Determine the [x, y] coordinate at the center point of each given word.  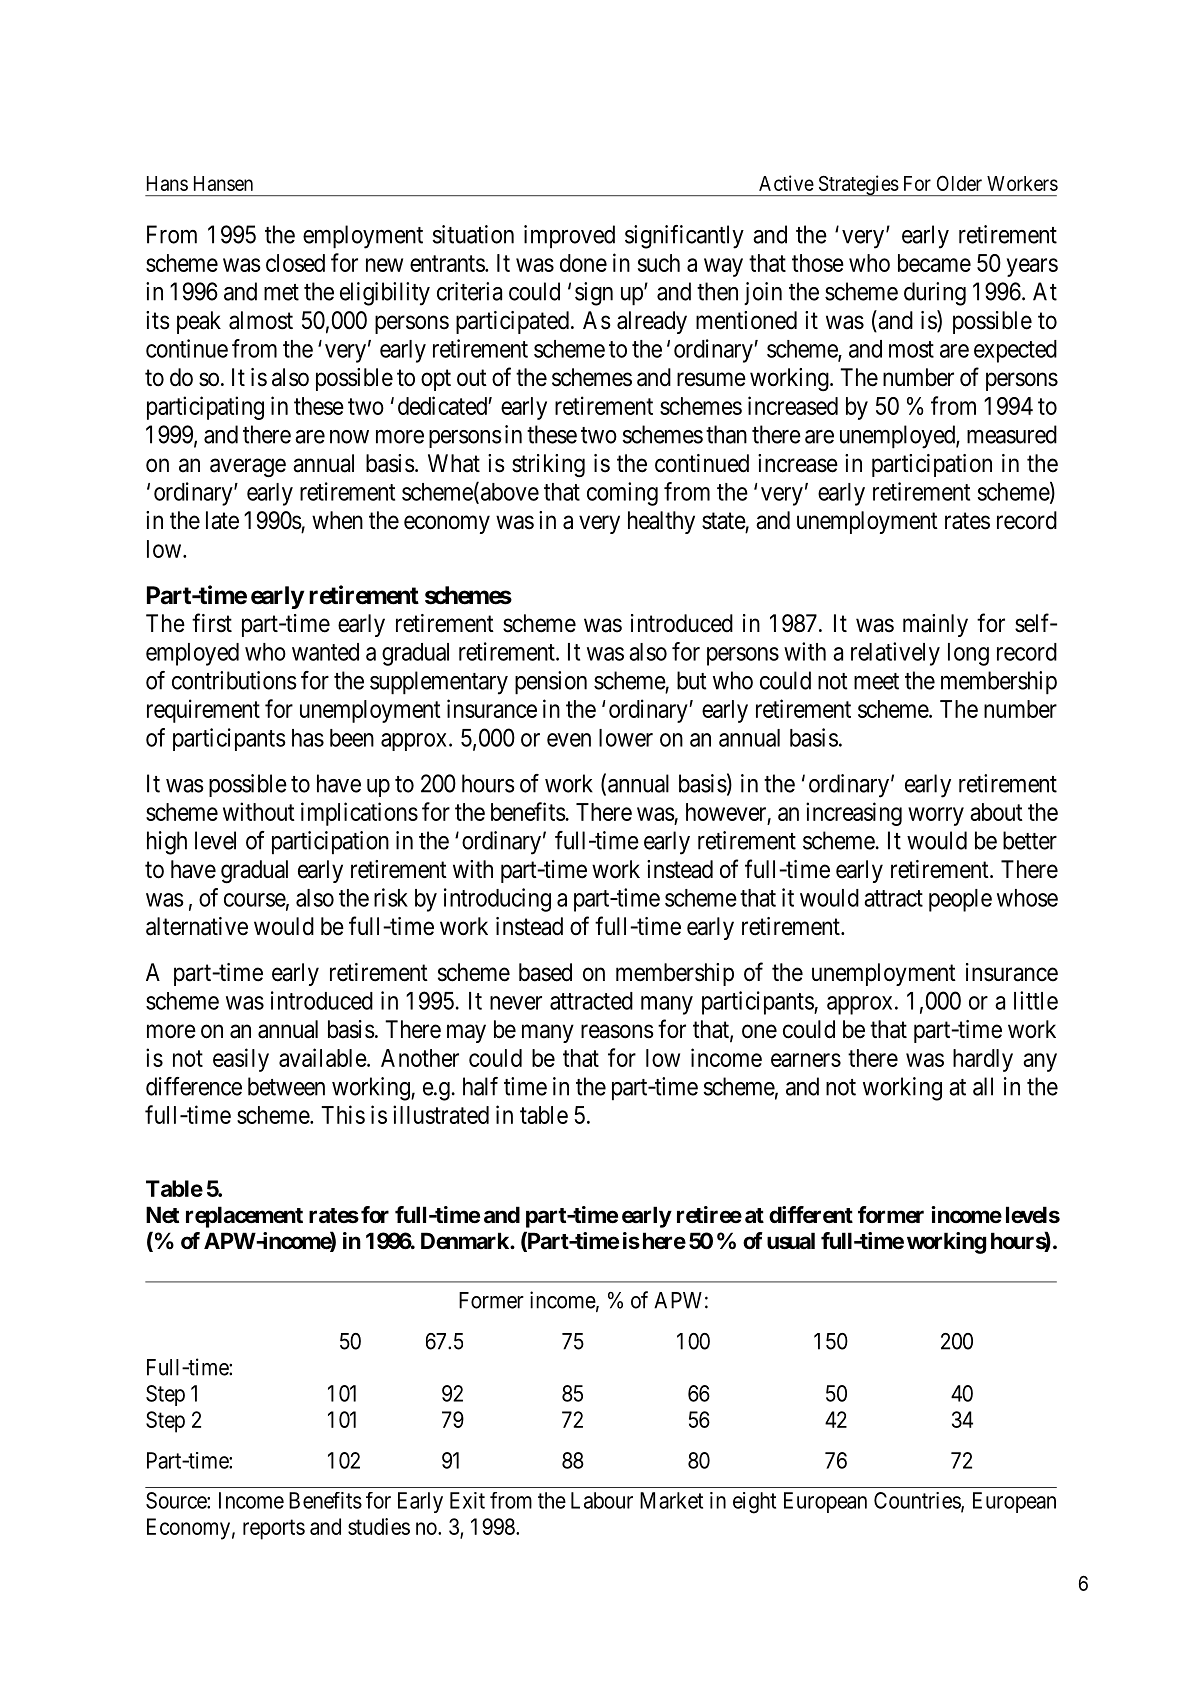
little [1036, 1000]
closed [295, 263]
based [545, 972]
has [308, 738]
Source [177, 1500]
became [934, 263]
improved [569, 237]
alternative [197, 926]
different [811, 1214]
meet [876, 681]
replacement [244, 1217]
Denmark [466, 1241]
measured [1012, 434]
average [248, 468]
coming [622, 494]
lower [626, 738]
